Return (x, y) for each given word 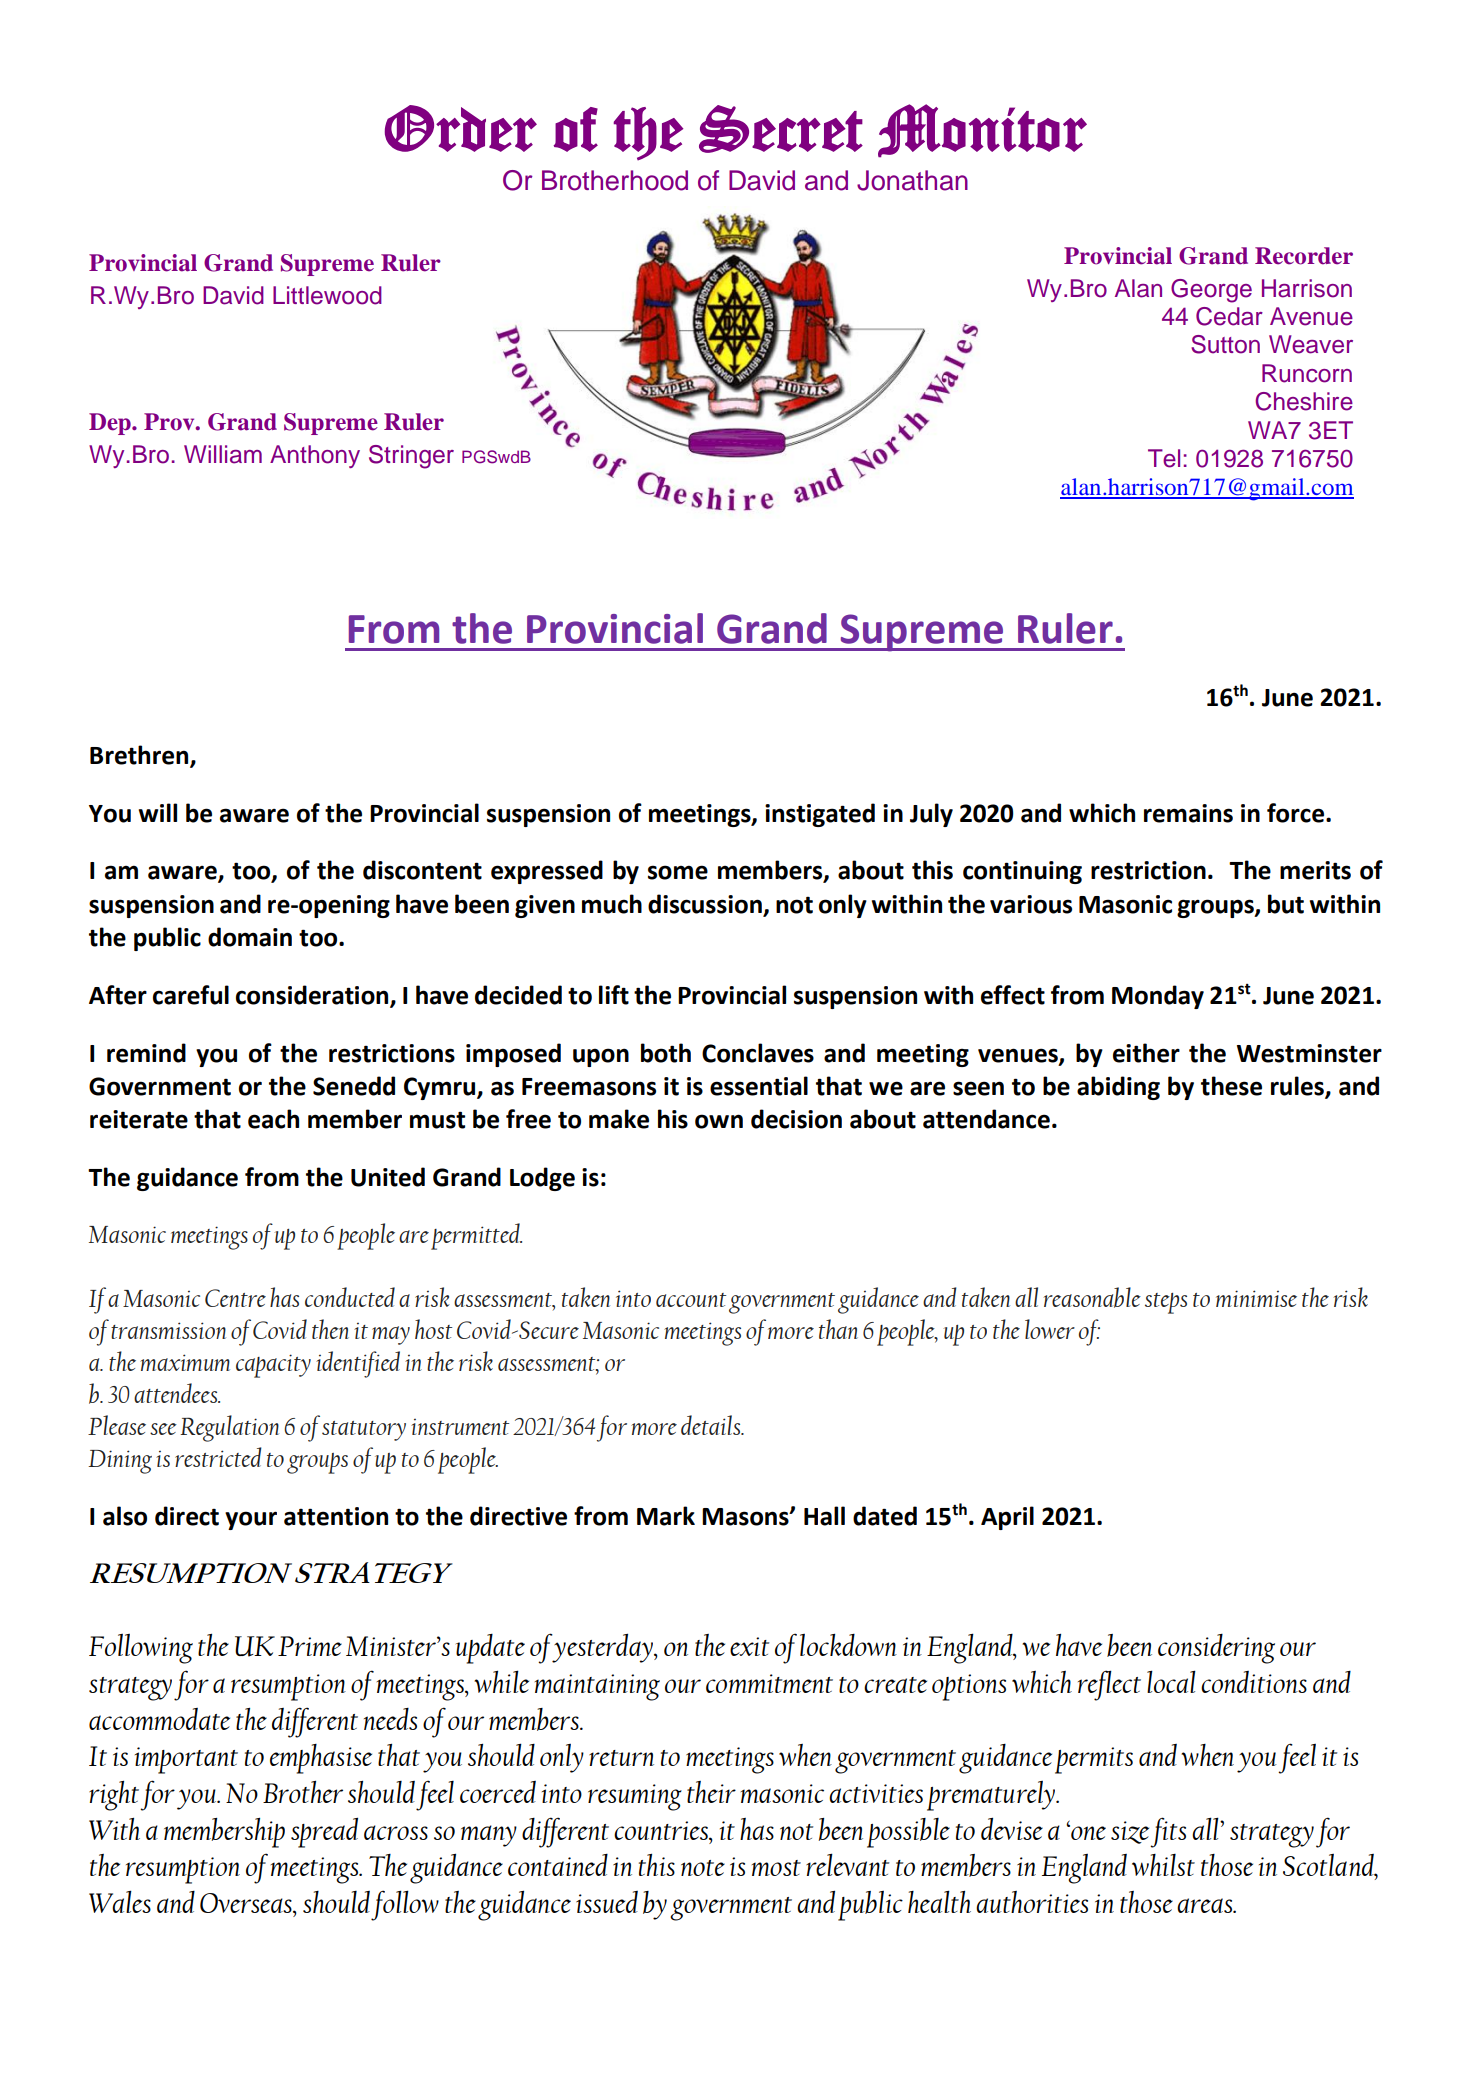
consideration (313, 996)
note (703, 1868)
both (666, 1053)
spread (324, 1832)
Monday (1158, 997)
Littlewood (327, 295)
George (1211, 291)
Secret (781, 129)
